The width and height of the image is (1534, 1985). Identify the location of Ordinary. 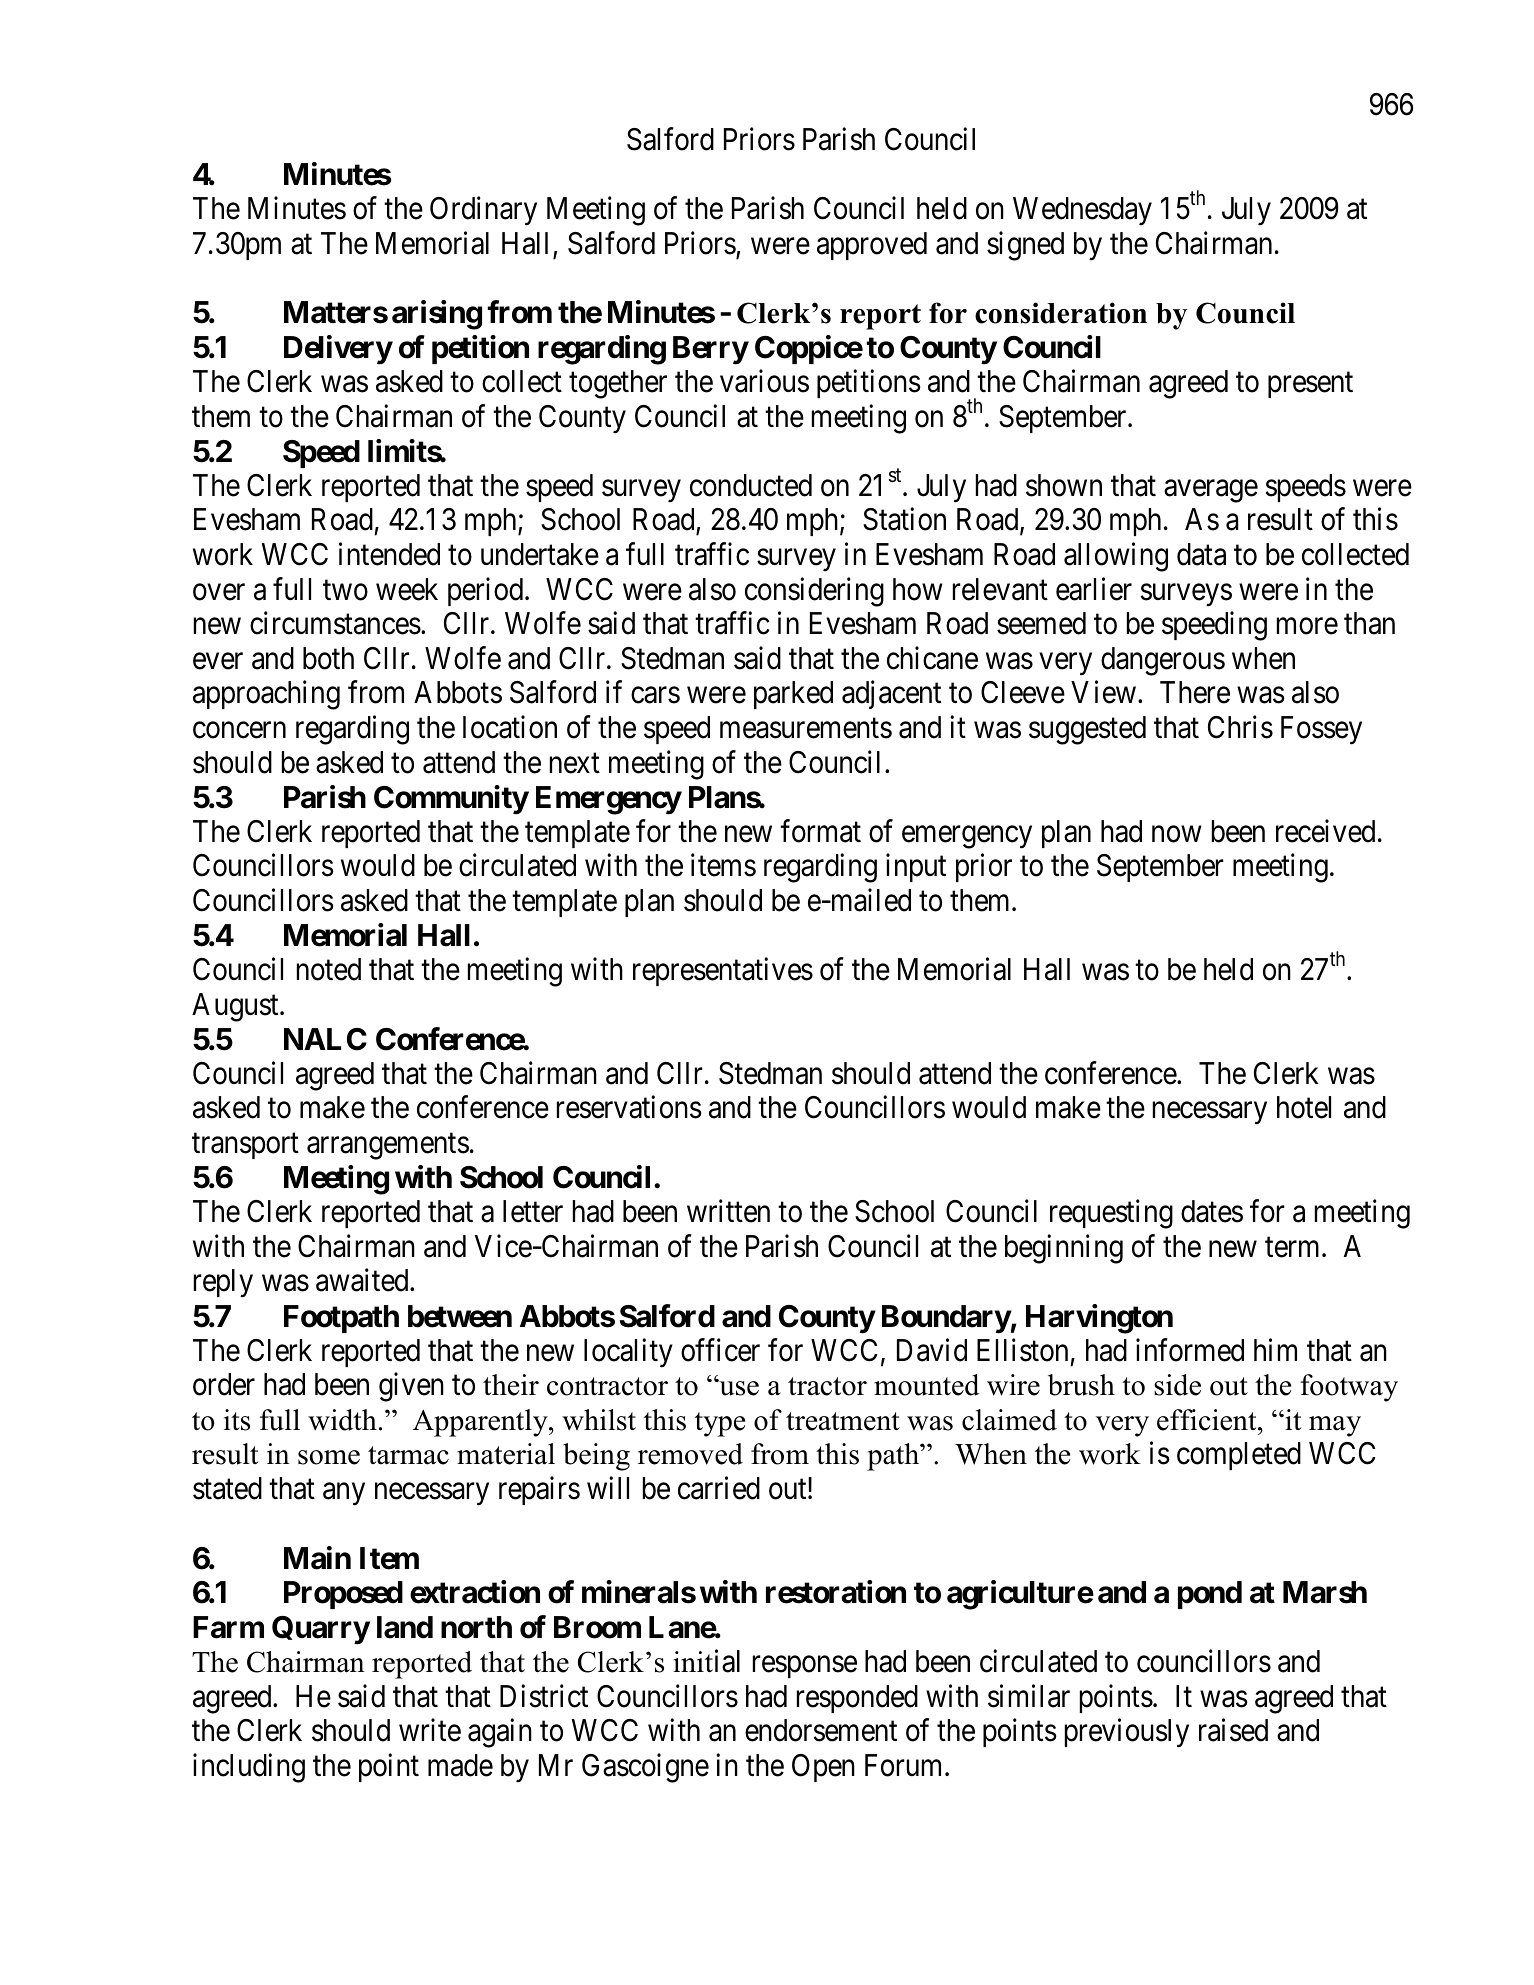
(483, 211).
